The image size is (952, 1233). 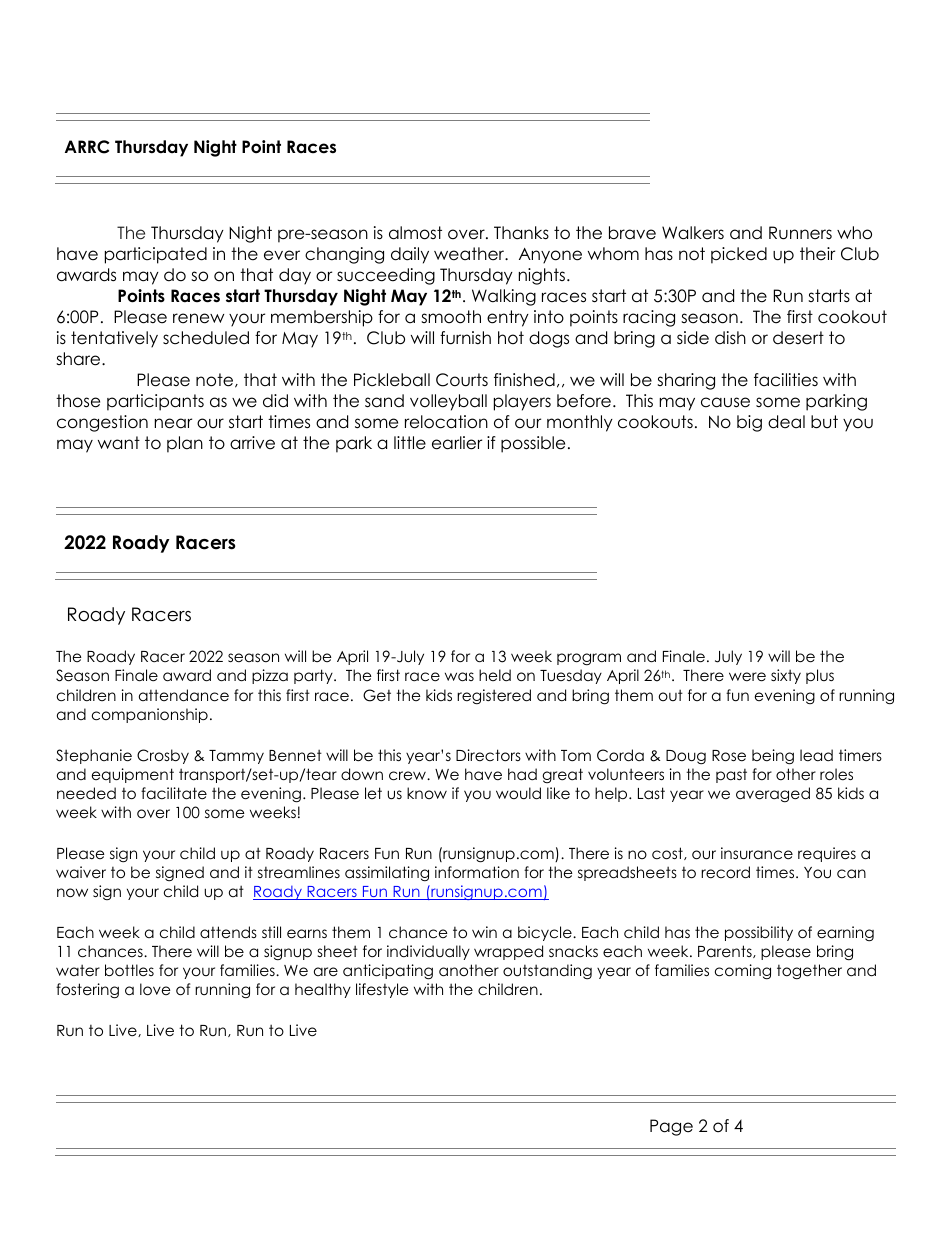 What do you see at coordinates (671, 1127) in the screenshot?
I see `Page` at bounding box center [671, 1127].
